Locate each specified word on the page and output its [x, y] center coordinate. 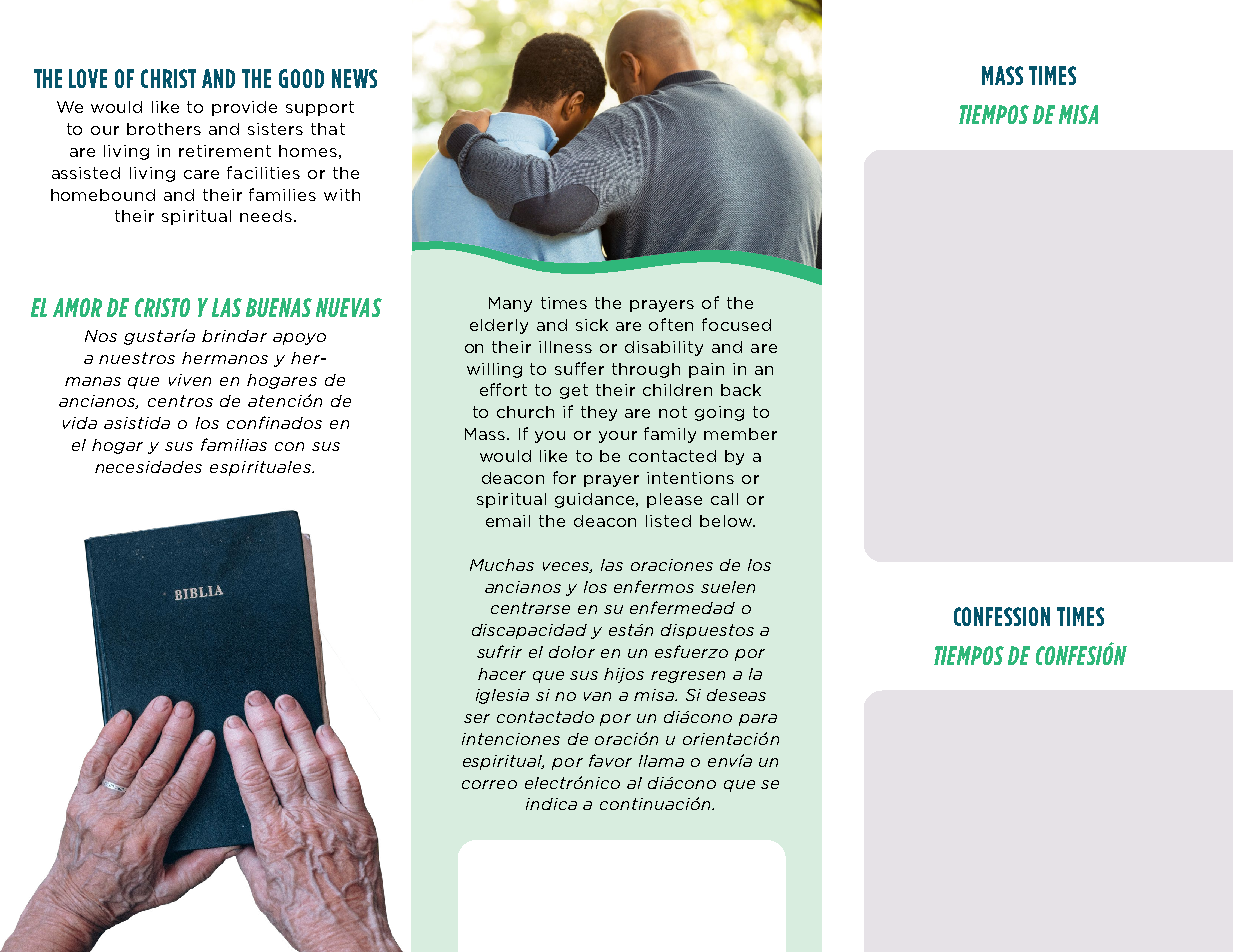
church [525, 412]
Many [510, 304]
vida [80, 423]
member [740, 434]
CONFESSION [1002, 616]
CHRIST [168, 78]
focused [736, 324]
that [328, 129]
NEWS [354, 78]
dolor [572, 652]
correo [489, 784]
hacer [502, 674]
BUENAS [279, 307]
